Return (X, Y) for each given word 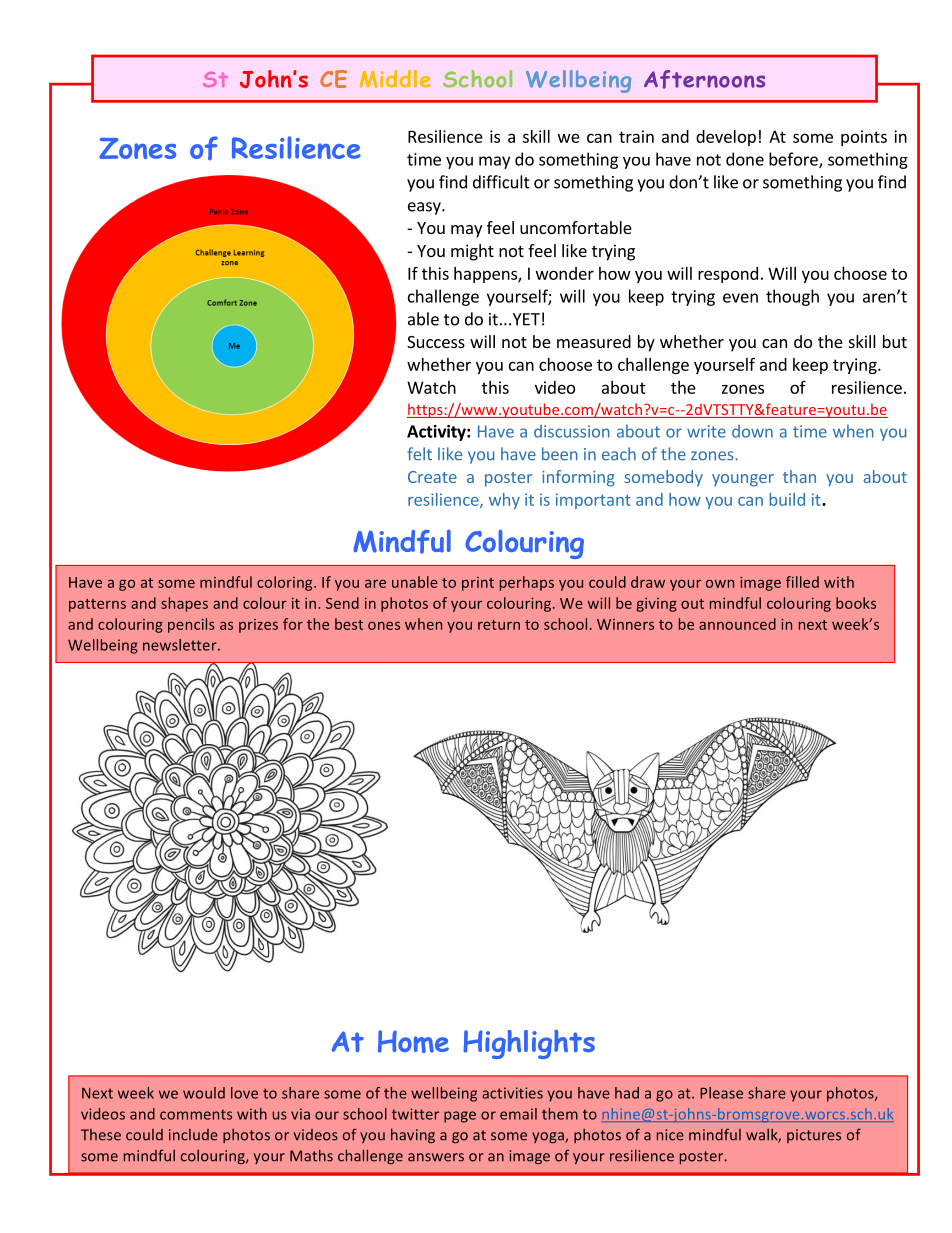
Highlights (529, 1044)
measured (594, 341)
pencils (191, 625)
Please (721, 1093)
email (518, 1114)
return (499, 625)
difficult (501, 182)
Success (436, 342)
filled (802, 582)
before (794, 160)
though (792, 297)
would (204, 1093)
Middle (395, 79)
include (193, 1135)
